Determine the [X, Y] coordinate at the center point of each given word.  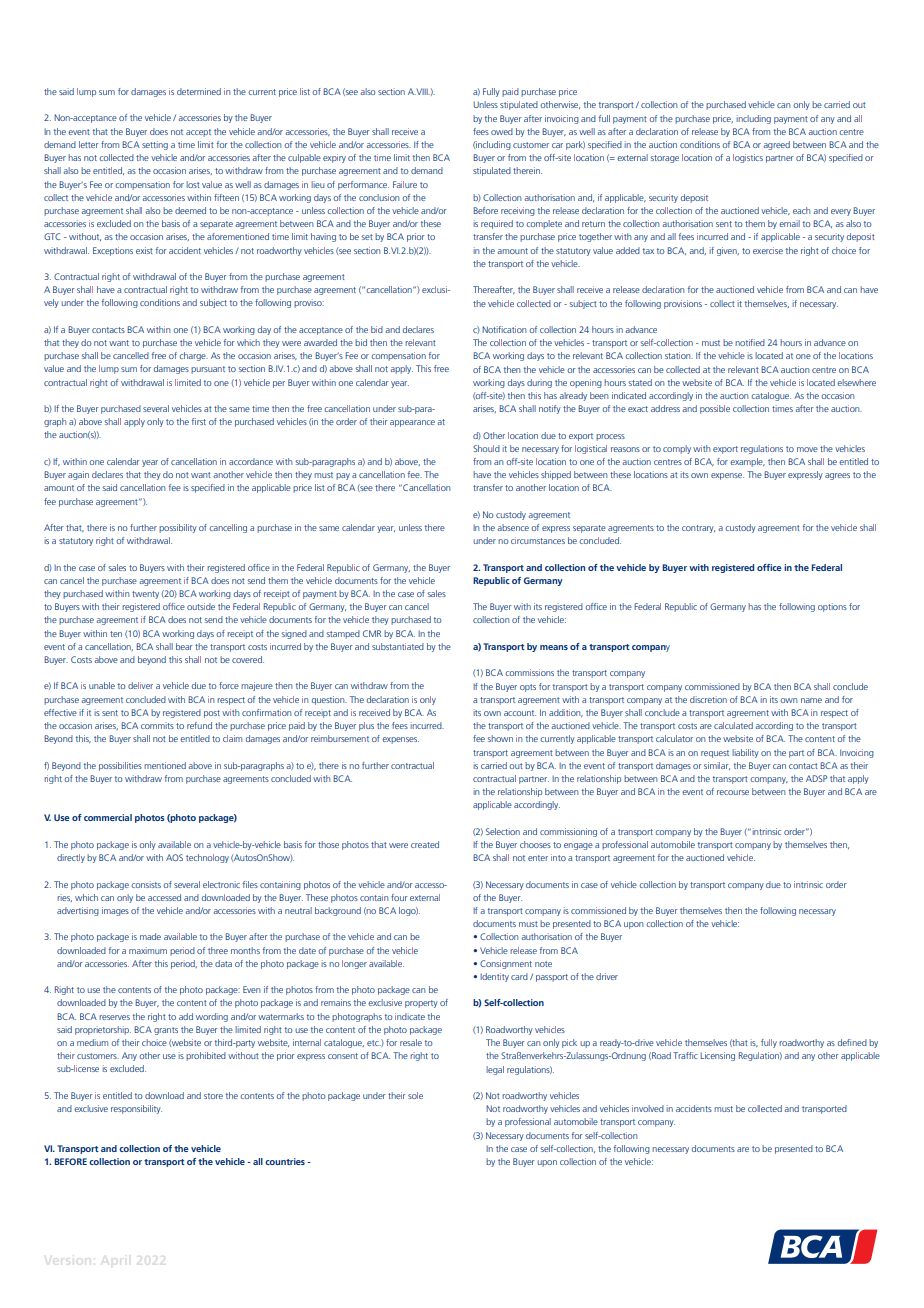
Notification [504, 329]
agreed [776, 145]
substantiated [398, 646]
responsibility [136, 1109]
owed [502, 131]
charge [193, 356]
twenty [145, 595]
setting [155, 145]
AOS [174, 857]
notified [750, 342]
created [425, 844]
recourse [733, 792]
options [832, 607]
